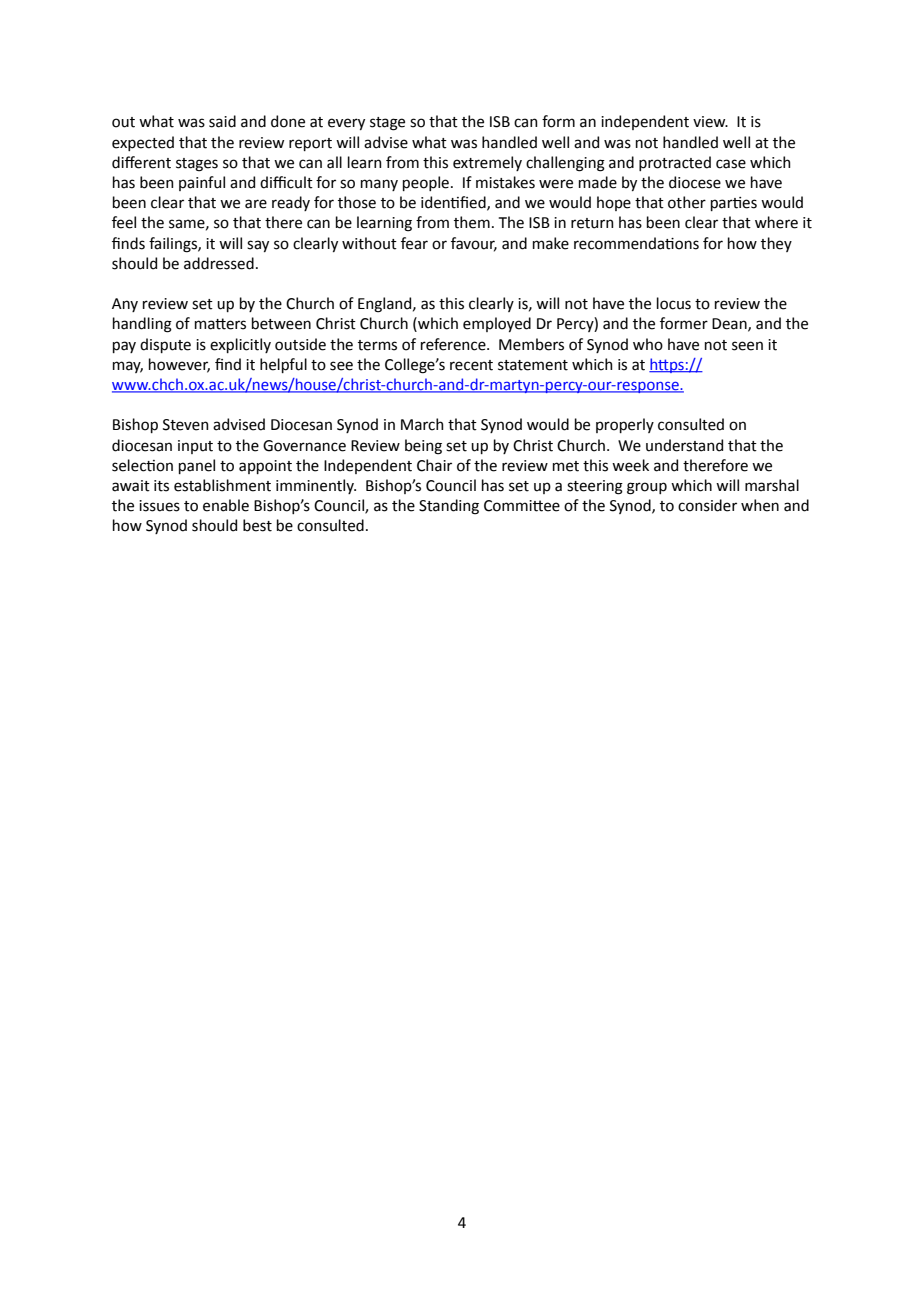 The image size is (924, 1308). Describe the element at coordinates (226, 505) in the screenshot. I see `enable` at that location.
